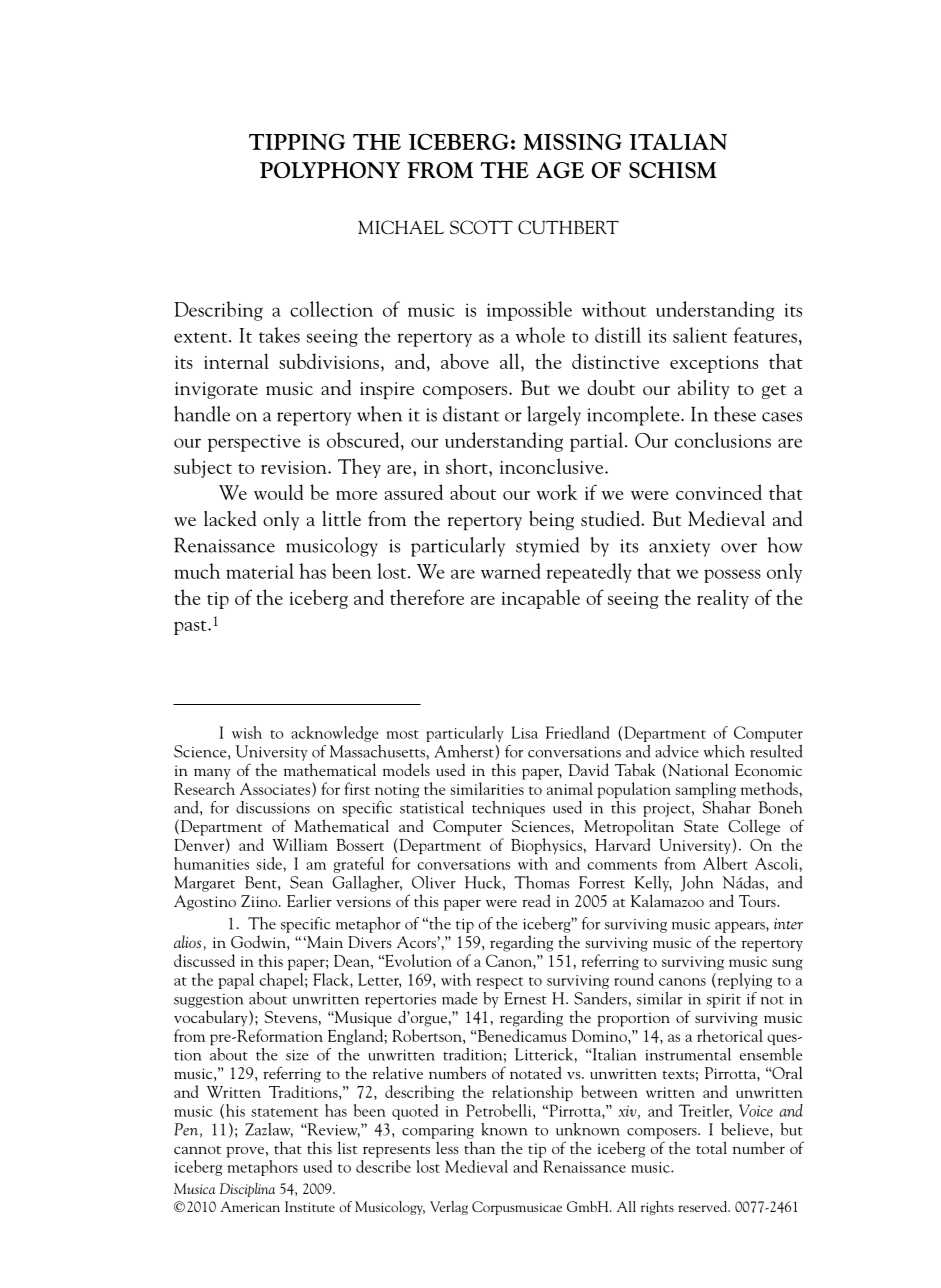 The image size is (941, 1288). Describe the element at coordinates (247, 732) in the document. I see `wish` at that location.
